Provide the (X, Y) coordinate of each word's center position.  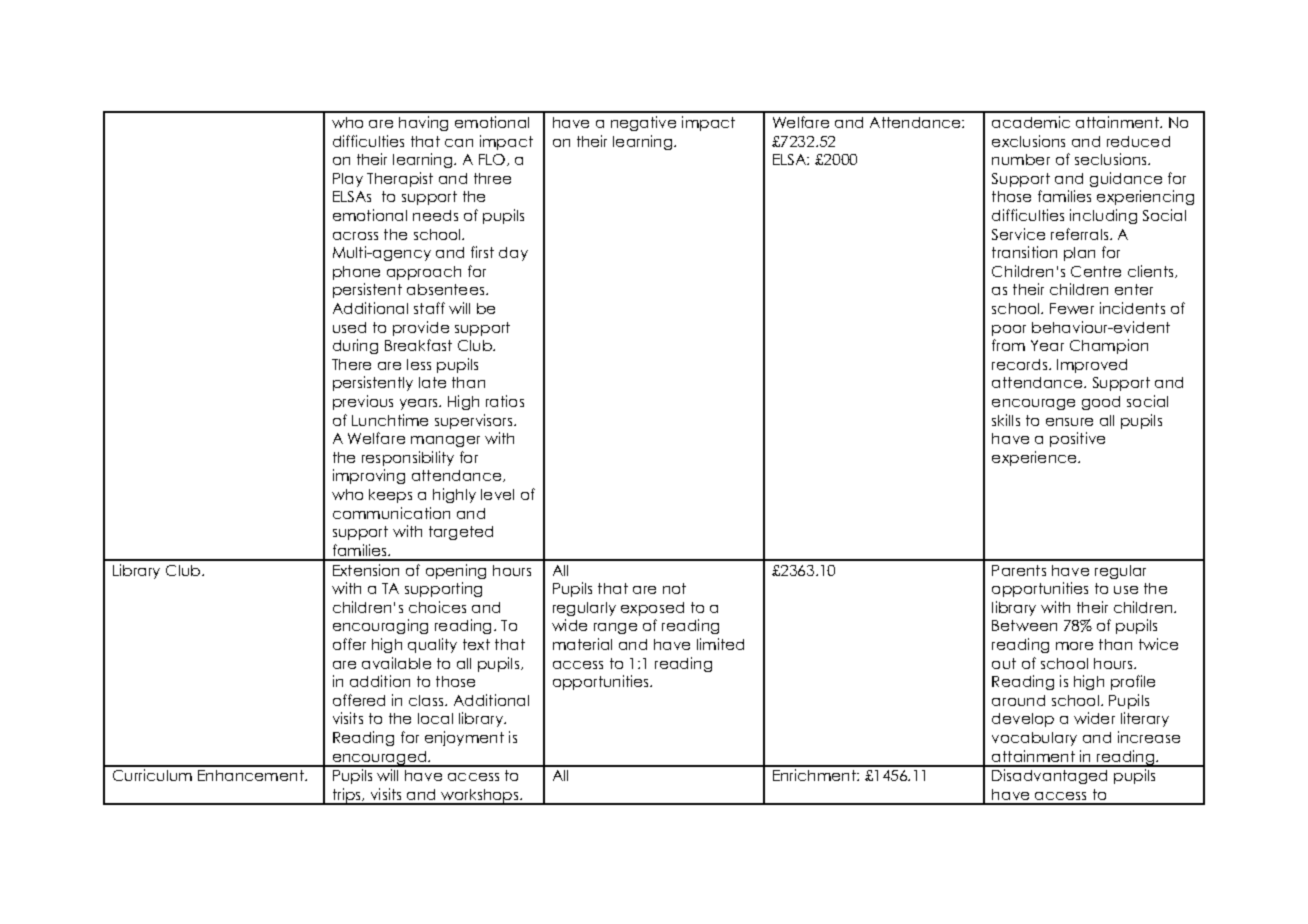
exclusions (1028, 141)
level (497, 494)
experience (1035, 458)
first (482, 252)
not (674, 588)
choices (437, 607)
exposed (652, 609)
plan (1079, 254)
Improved (1092, 366)
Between (1024, 625)
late (432, 382)
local (435, 718)
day (513, 254)
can (459, 143)
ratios (505, 401)
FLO (492, 159)
